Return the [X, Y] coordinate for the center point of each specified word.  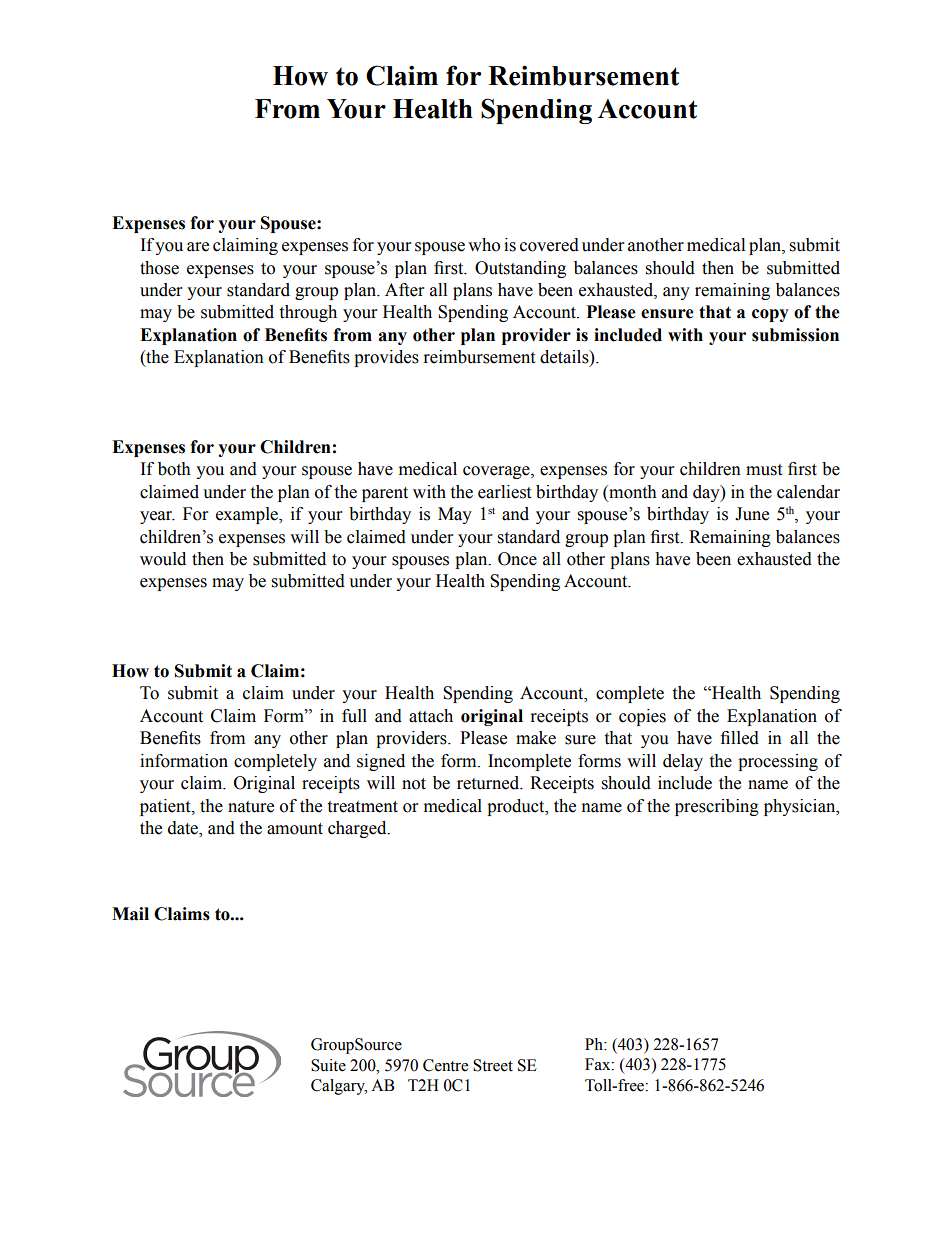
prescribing [717, 807]
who [484, 245]
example [248, 515]
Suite [328, 1065]
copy [770, 315]
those [159, 268]
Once [517, 559]
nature [251, 807]
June [752, 514]
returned [489, 783]
